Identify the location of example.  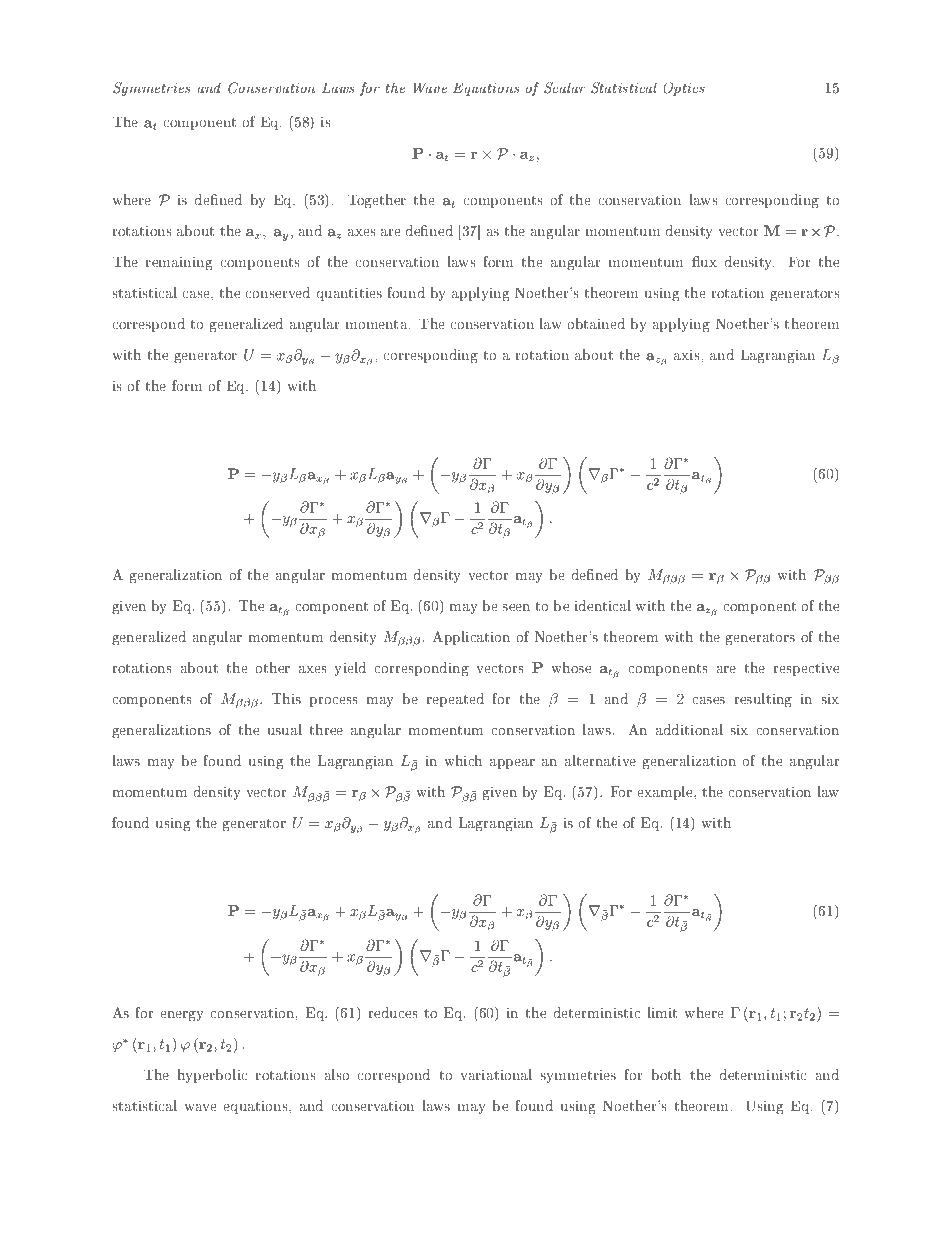
(666, 793).
